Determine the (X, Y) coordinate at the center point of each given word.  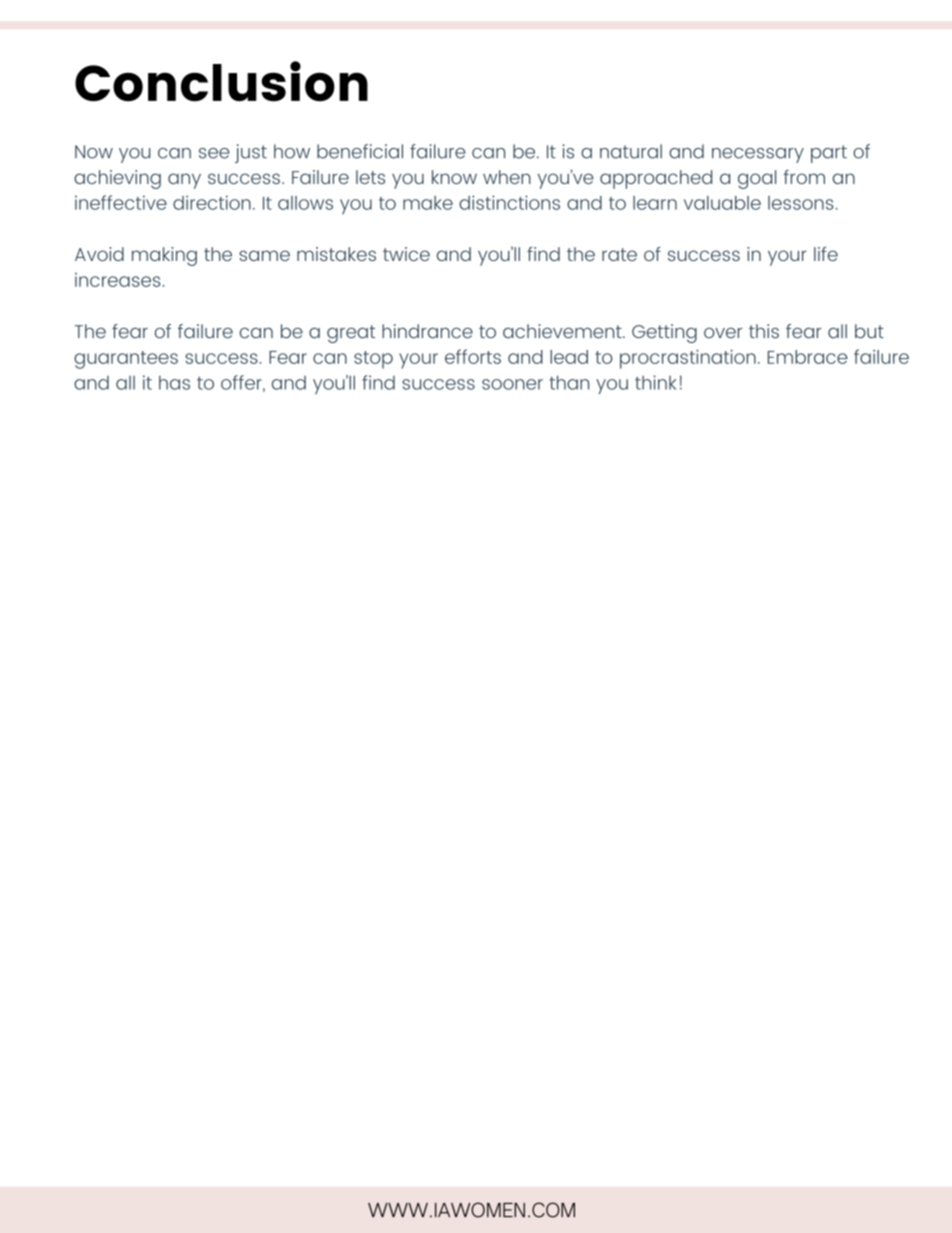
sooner (512, 384)
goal (757, 179)
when (507, 177)
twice (406, 254)
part (829, 154)
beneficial (360, 151)
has (174, 382)
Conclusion (221, 81)
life (826, 254)
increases (117, 280)
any (184, 181)
